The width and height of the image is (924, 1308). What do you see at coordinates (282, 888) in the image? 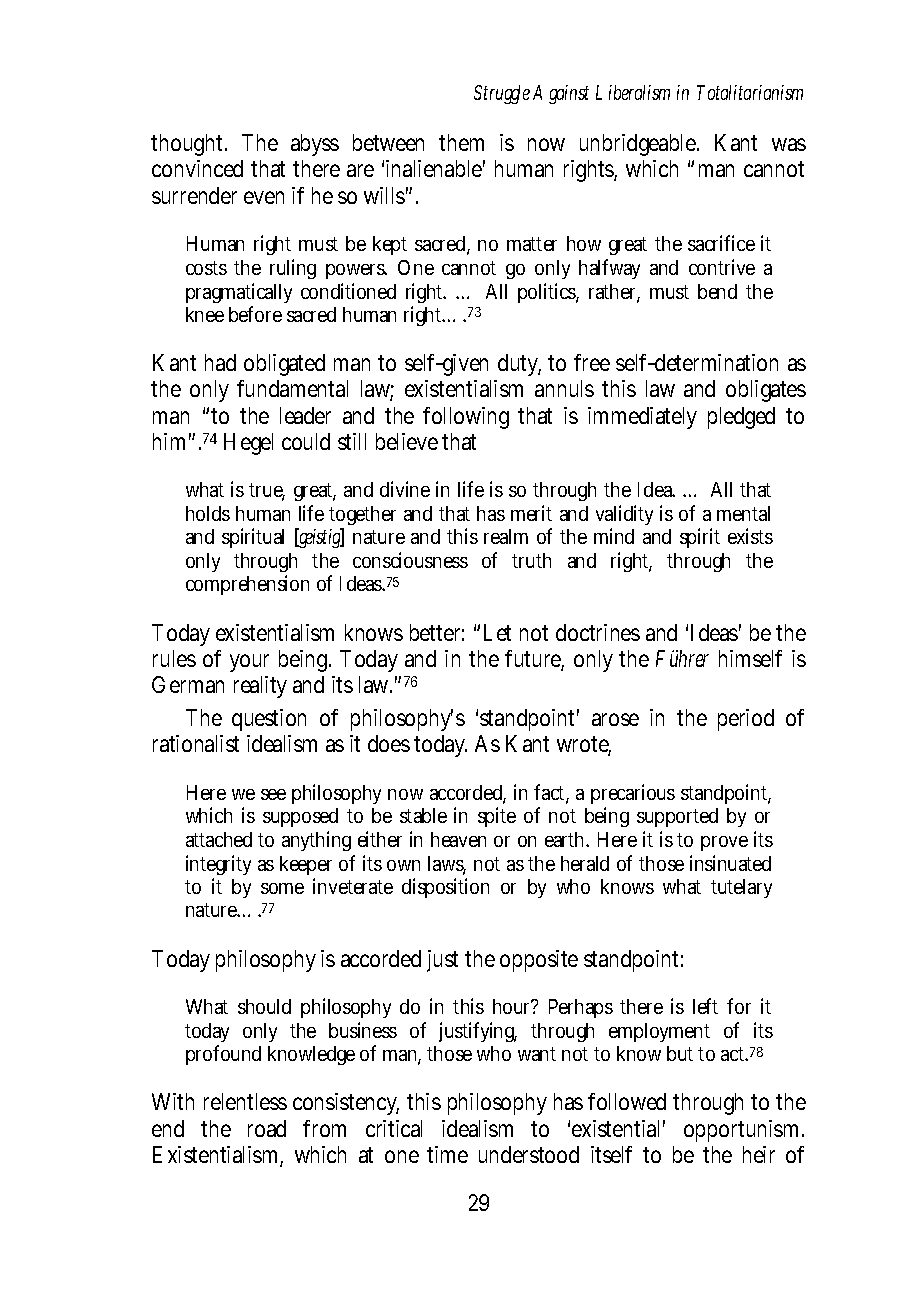
I see `some` at bounding box center [282, 888].
